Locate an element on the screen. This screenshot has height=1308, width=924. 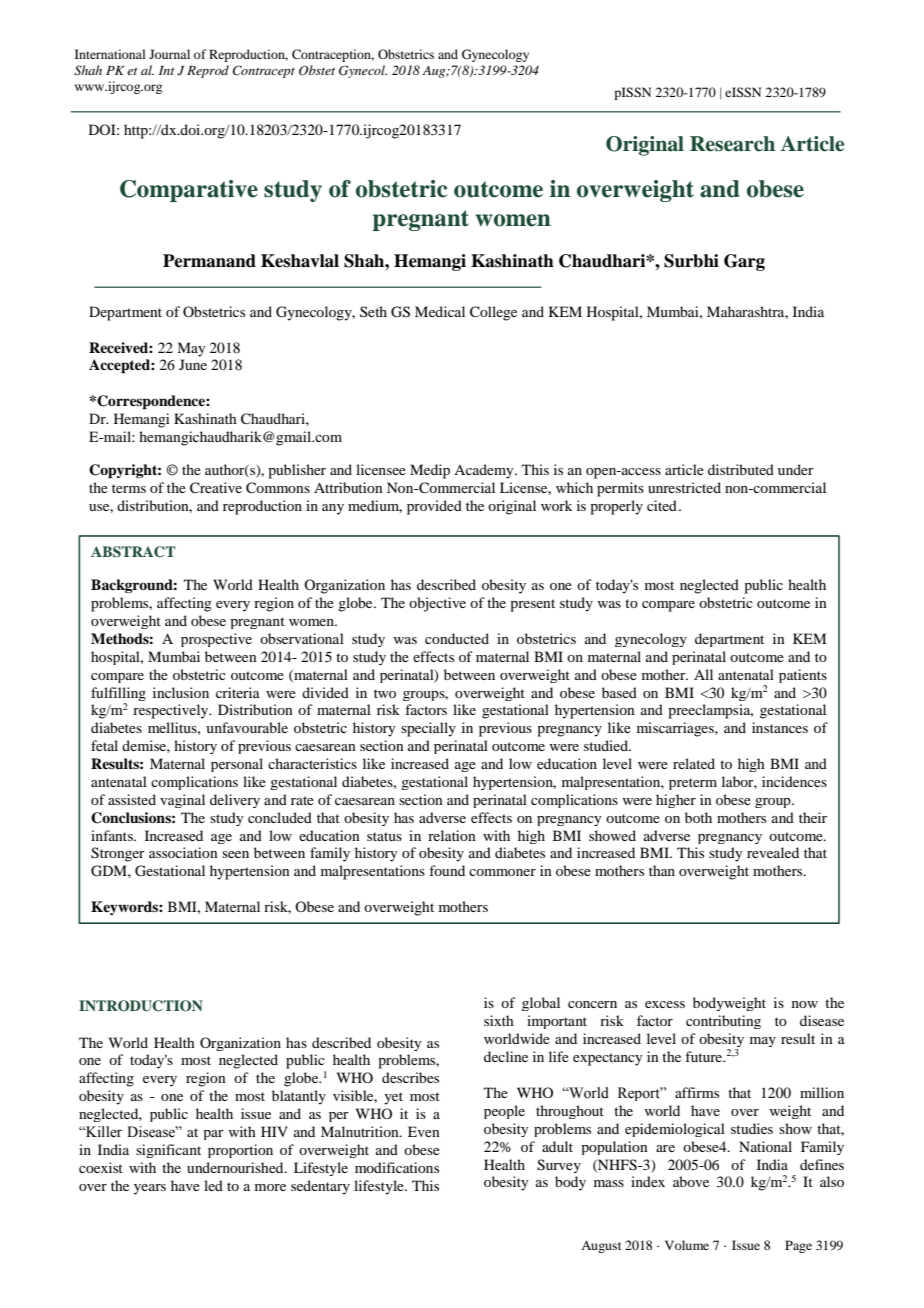
years is located at coordinates (150, 1189).
